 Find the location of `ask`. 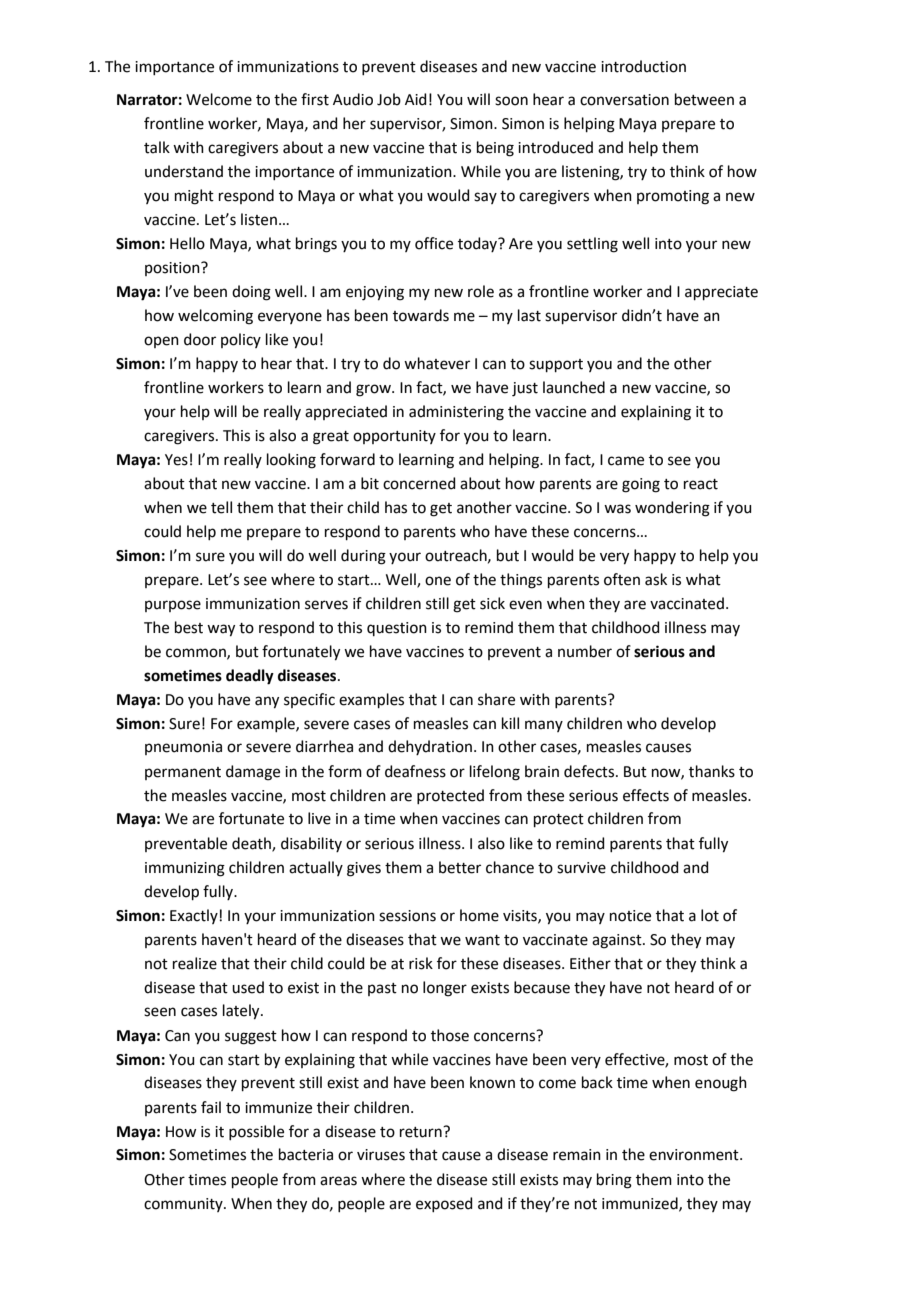

ask is located at coordinates (656, 579).
